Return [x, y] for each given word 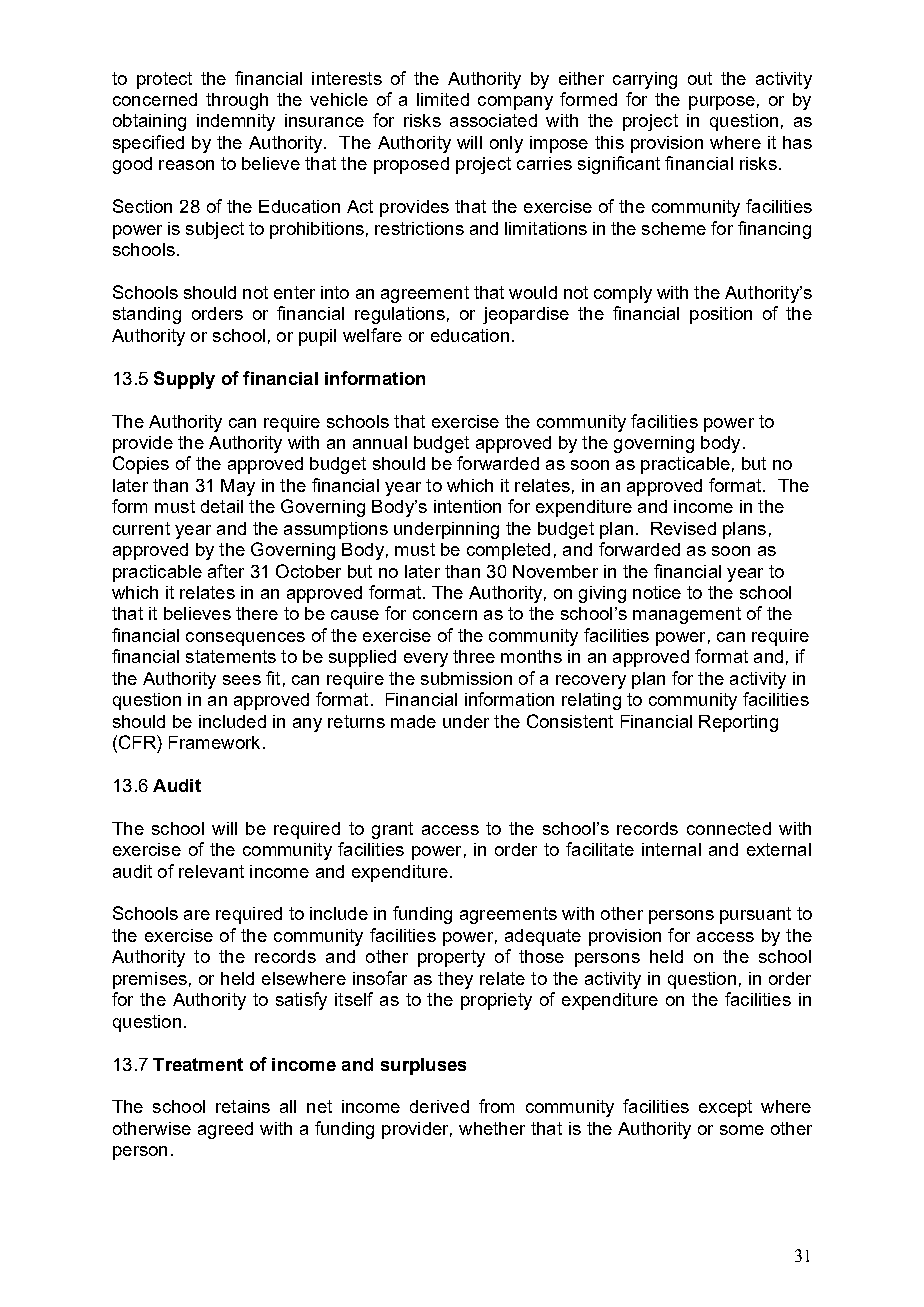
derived [439, 1106]
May [238, 487]
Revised [683, 528]
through [237, 101]
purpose [722, 103]
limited [443, 99]
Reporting [738, 723]
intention [467, 506]
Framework [214, 742]
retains [243, 1106]
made [413, 721]
